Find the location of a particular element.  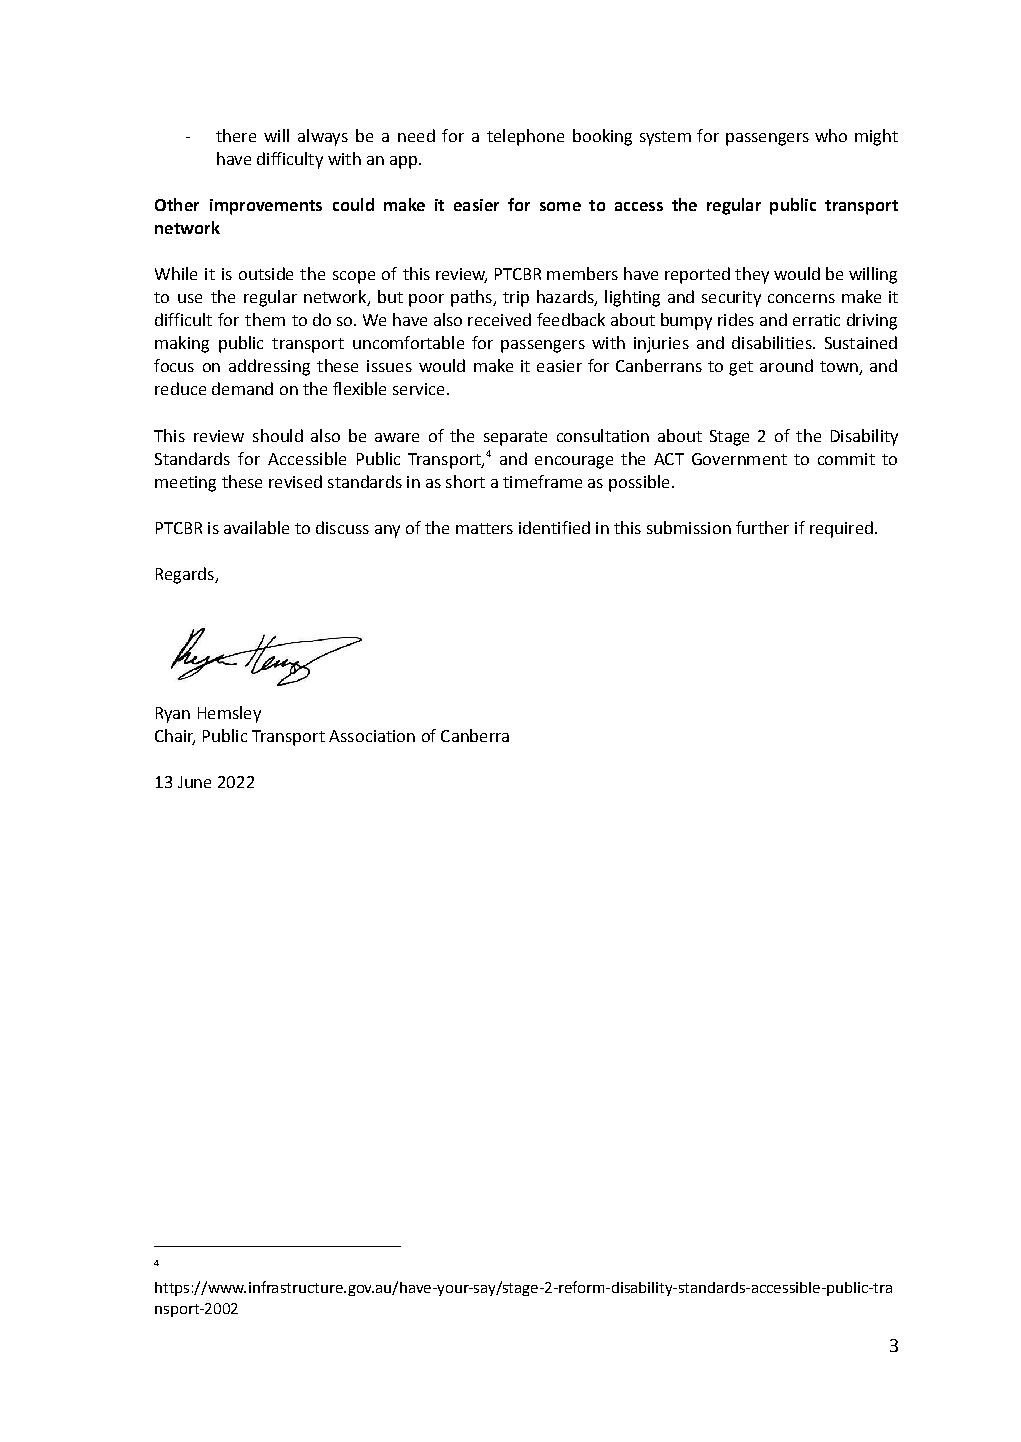

addressing is located at coordinates (269, 367).
